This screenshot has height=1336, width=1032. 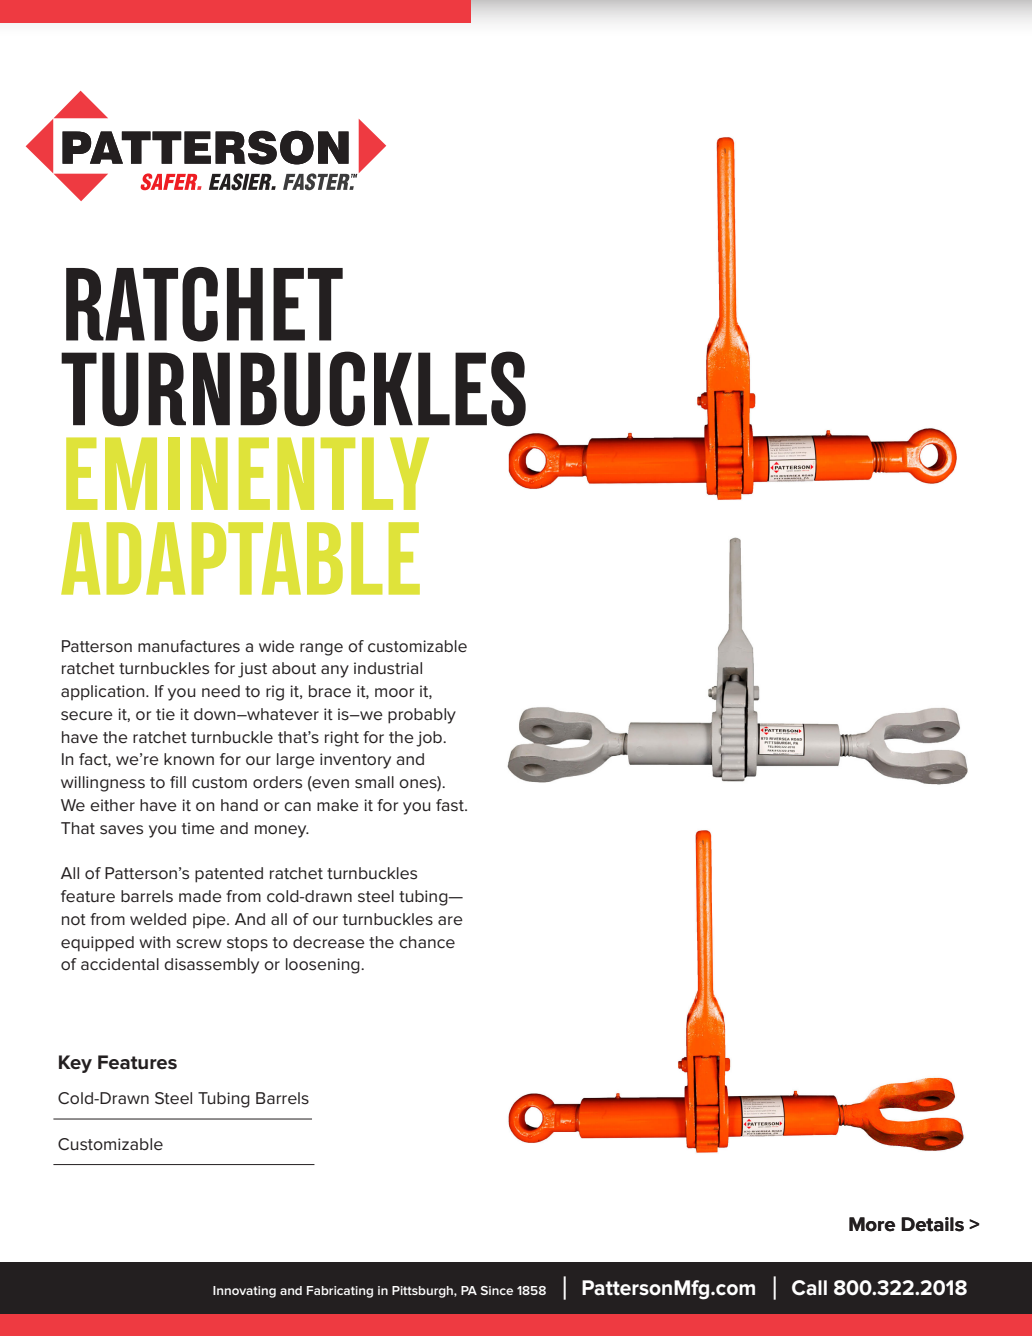 What do you see at coordinates (422, 716) in the screenshot?
I see `probably` at bounding box center [422, 716].
